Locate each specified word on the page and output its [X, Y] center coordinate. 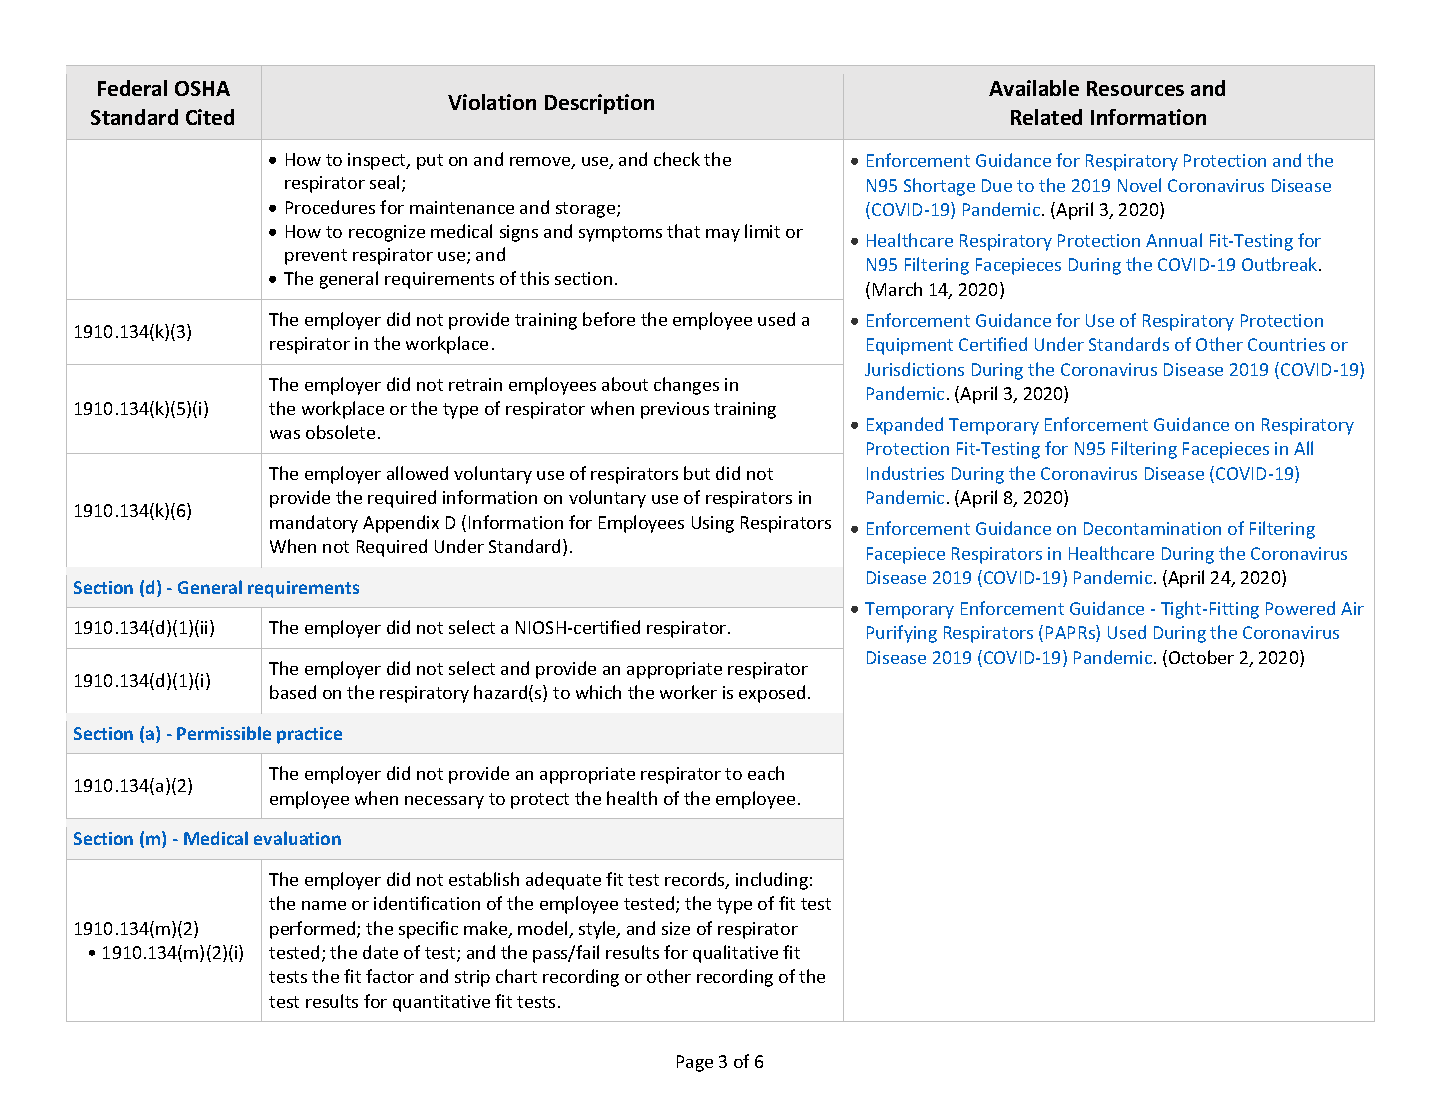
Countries [1286, 344]
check [677, 159]
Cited [210, 117]
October [1201, 657]
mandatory [314, 524]
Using [713, 524]
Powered [1300, 608]
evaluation [297, 838]
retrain [475, 384]
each [766, 773]
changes [686, 386]
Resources [1135, 88]
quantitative [441, 1003]
